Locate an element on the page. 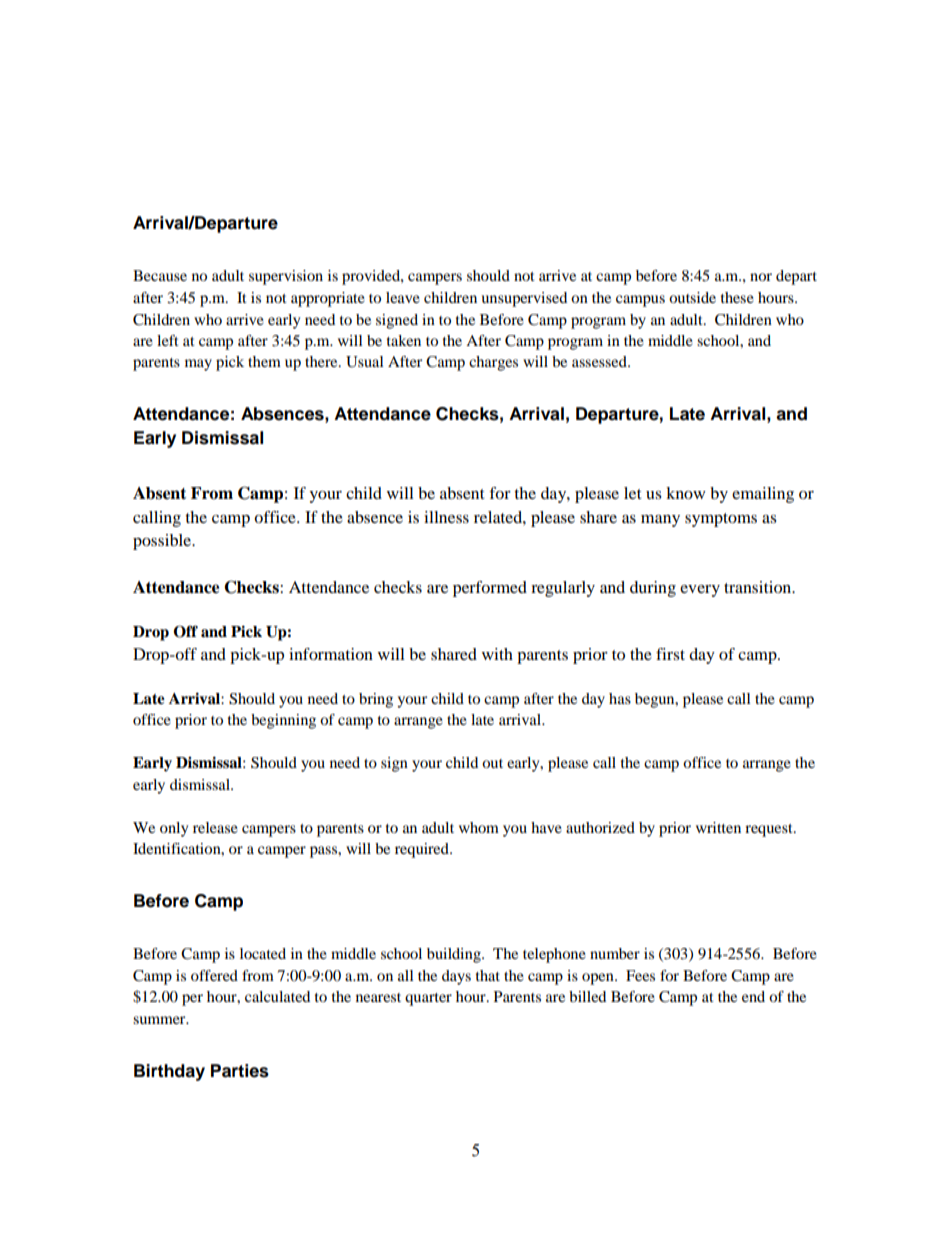 This image has width=952, height=1234. beginning is located at coordinates (283, 721).
